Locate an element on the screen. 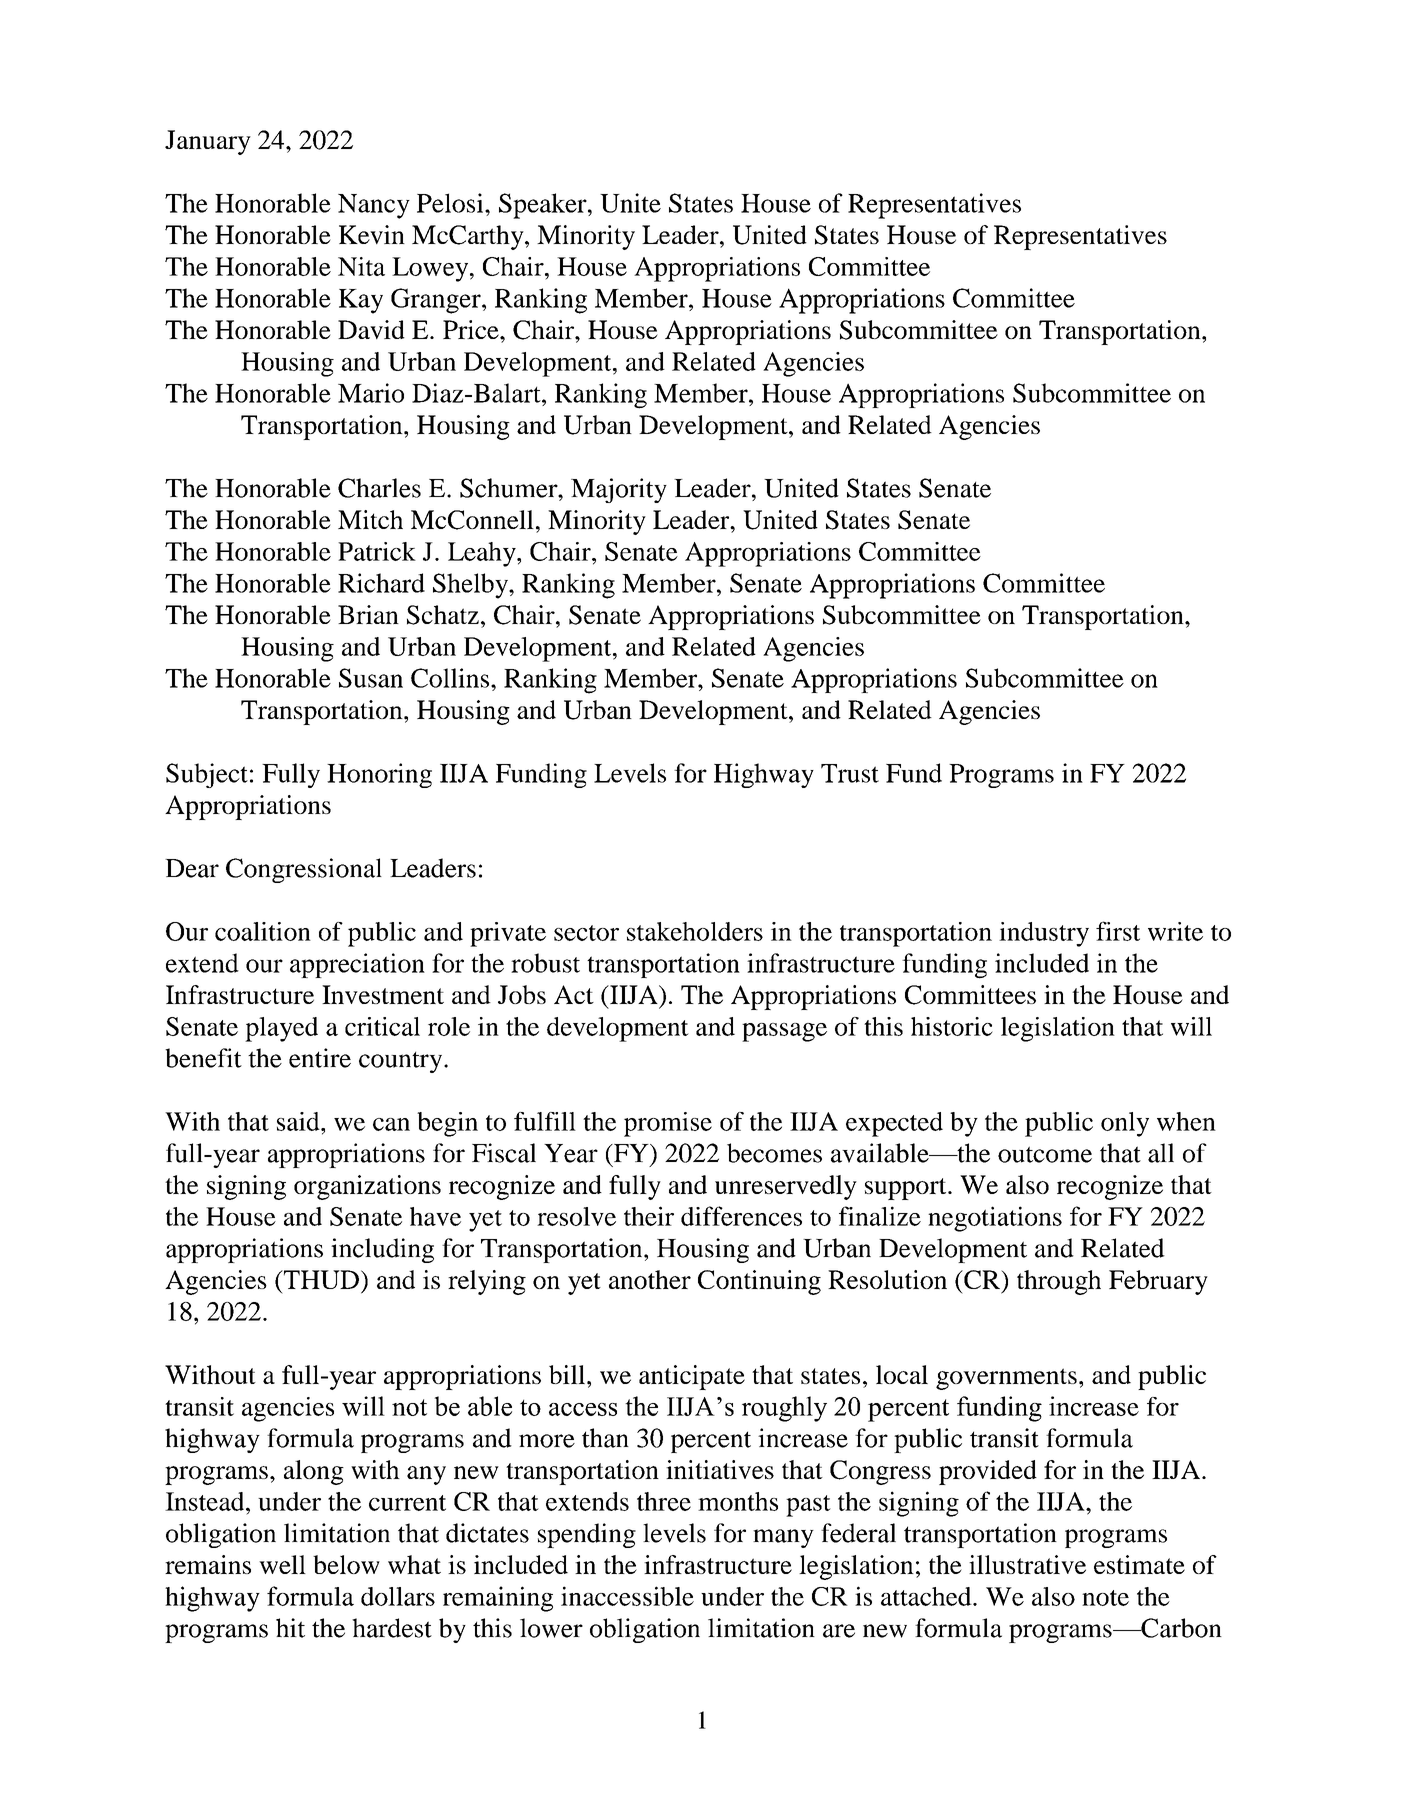 The height and width of the screenshot is (1817, 1404). Majority is located at coordinates (619, 490).
